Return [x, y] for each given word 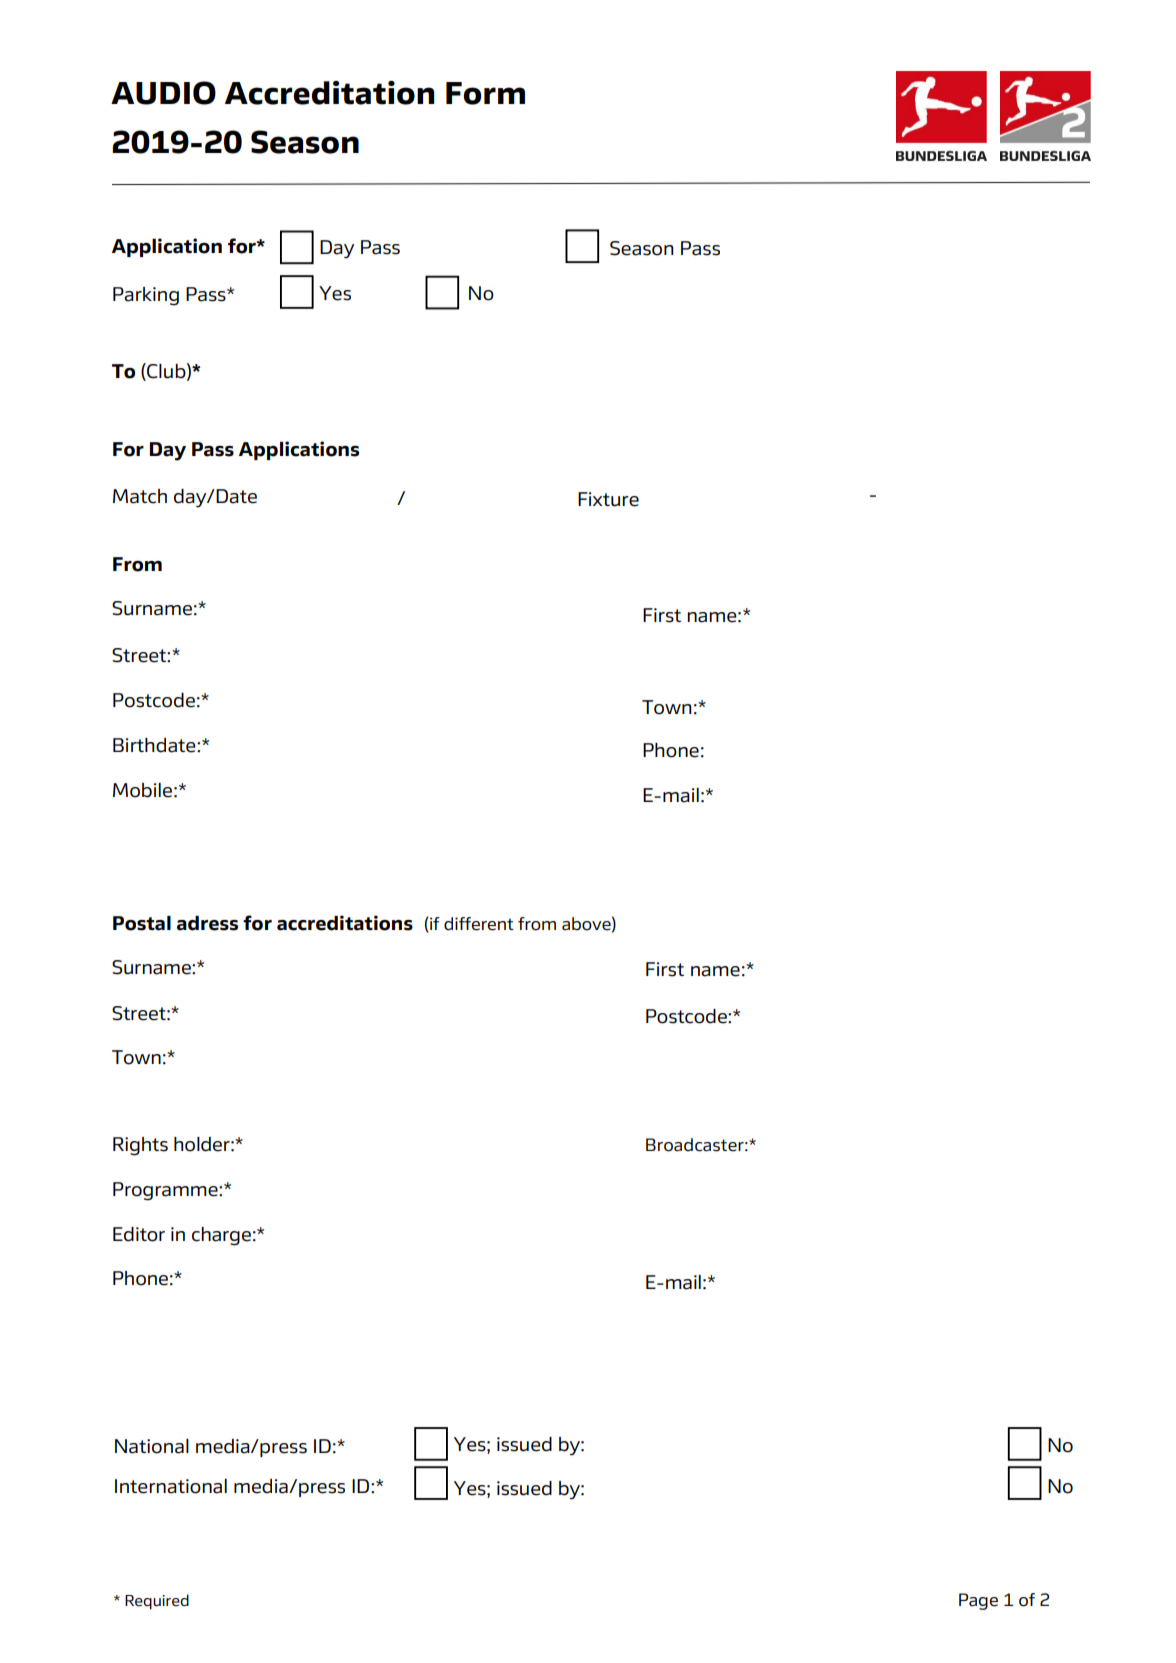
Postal [142, 923]
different [479, 924]
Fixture [608, 499]
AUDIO [163, 93]
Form [485, 93]
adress [207, 923]
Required [157, 1602]
